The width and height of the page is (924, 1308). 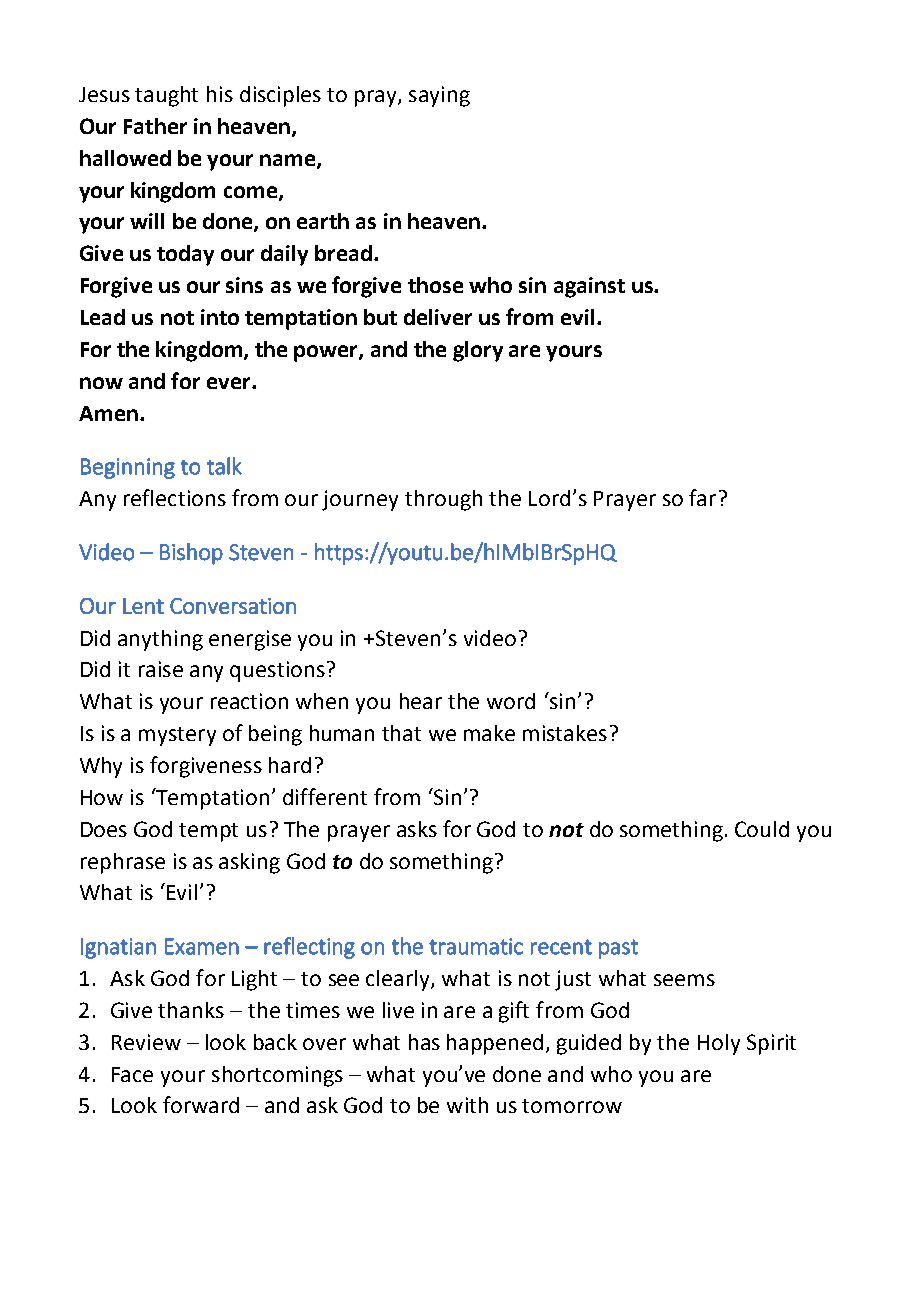 I want to click on Holy, so click(x=719, y=1044).
